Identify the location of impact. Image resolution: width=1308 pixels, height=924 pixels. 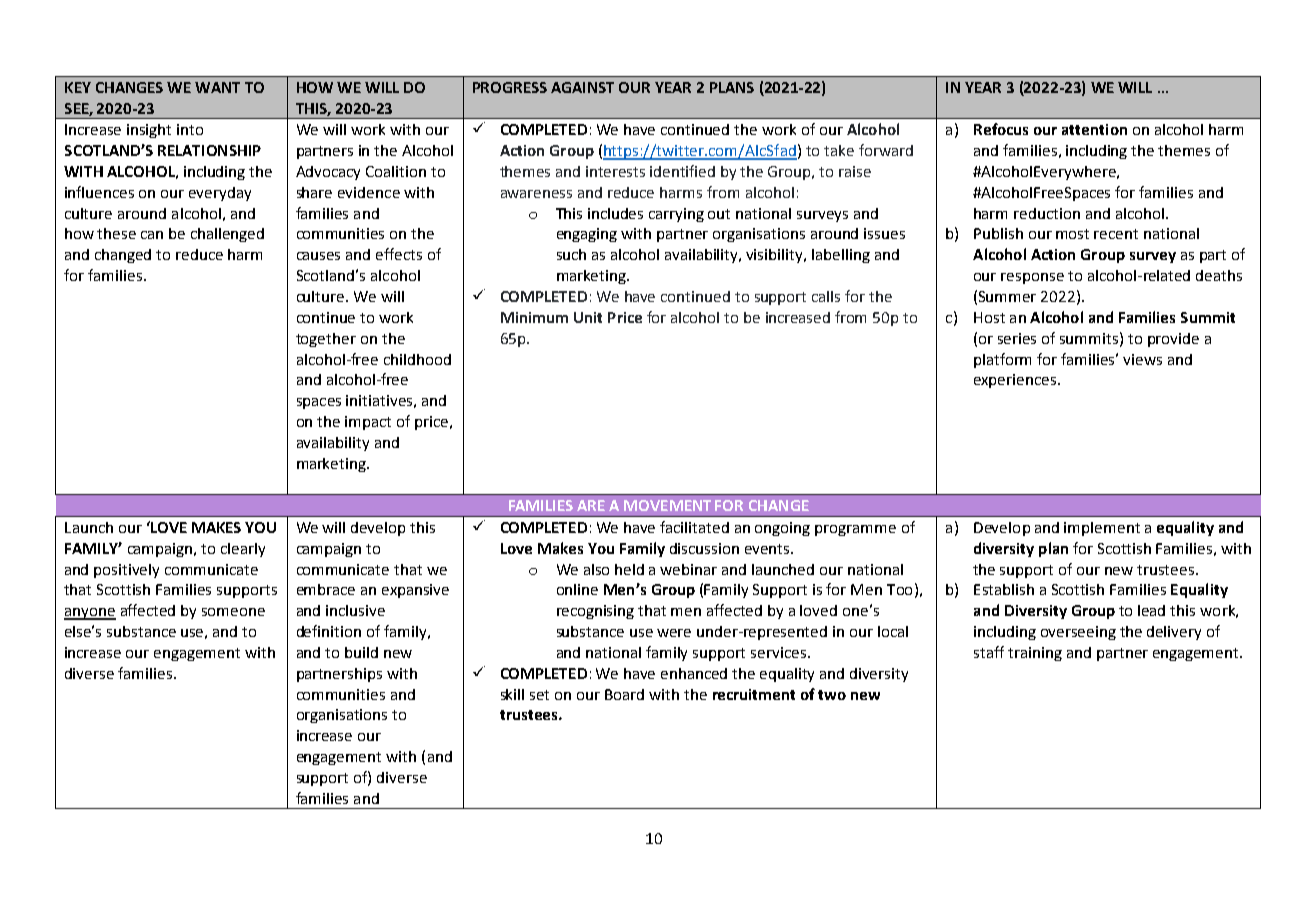
(368, 423).
